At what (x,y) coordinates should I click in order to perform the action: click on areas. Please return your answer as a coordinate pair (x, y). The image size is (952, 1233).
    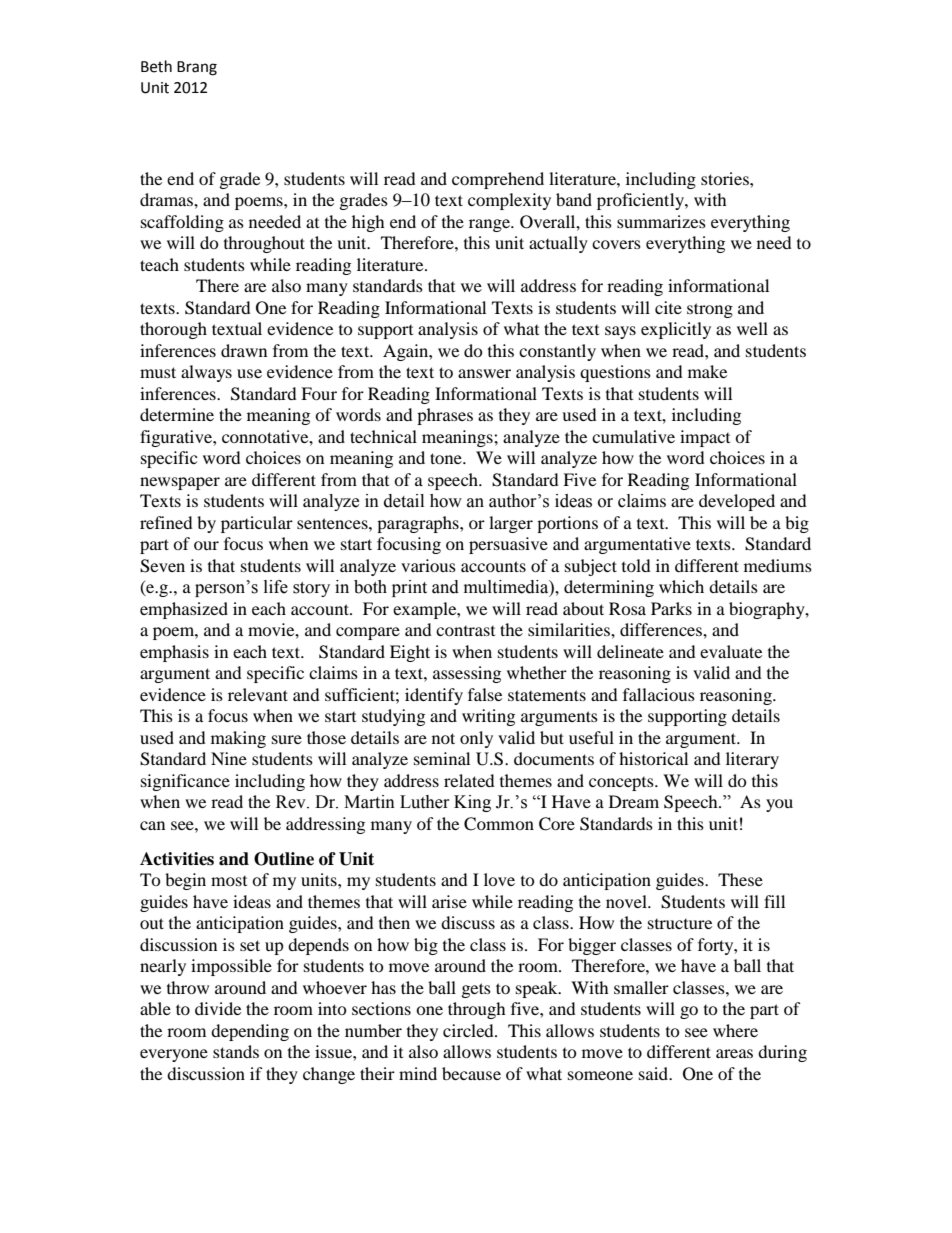
    Looking at the image, I should click on (734, 1053).
